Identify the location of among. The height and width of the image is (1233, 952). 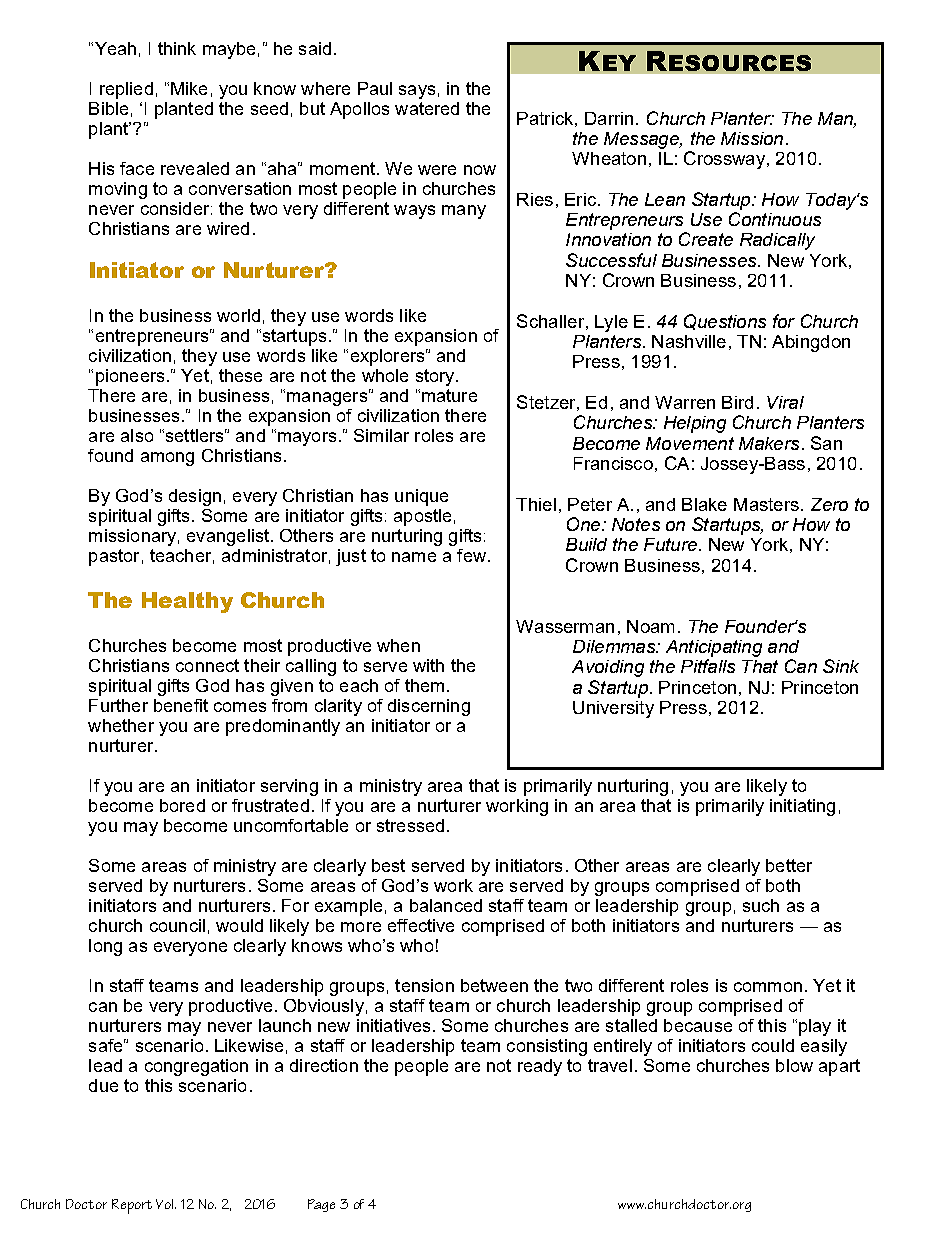
(167, 459).
